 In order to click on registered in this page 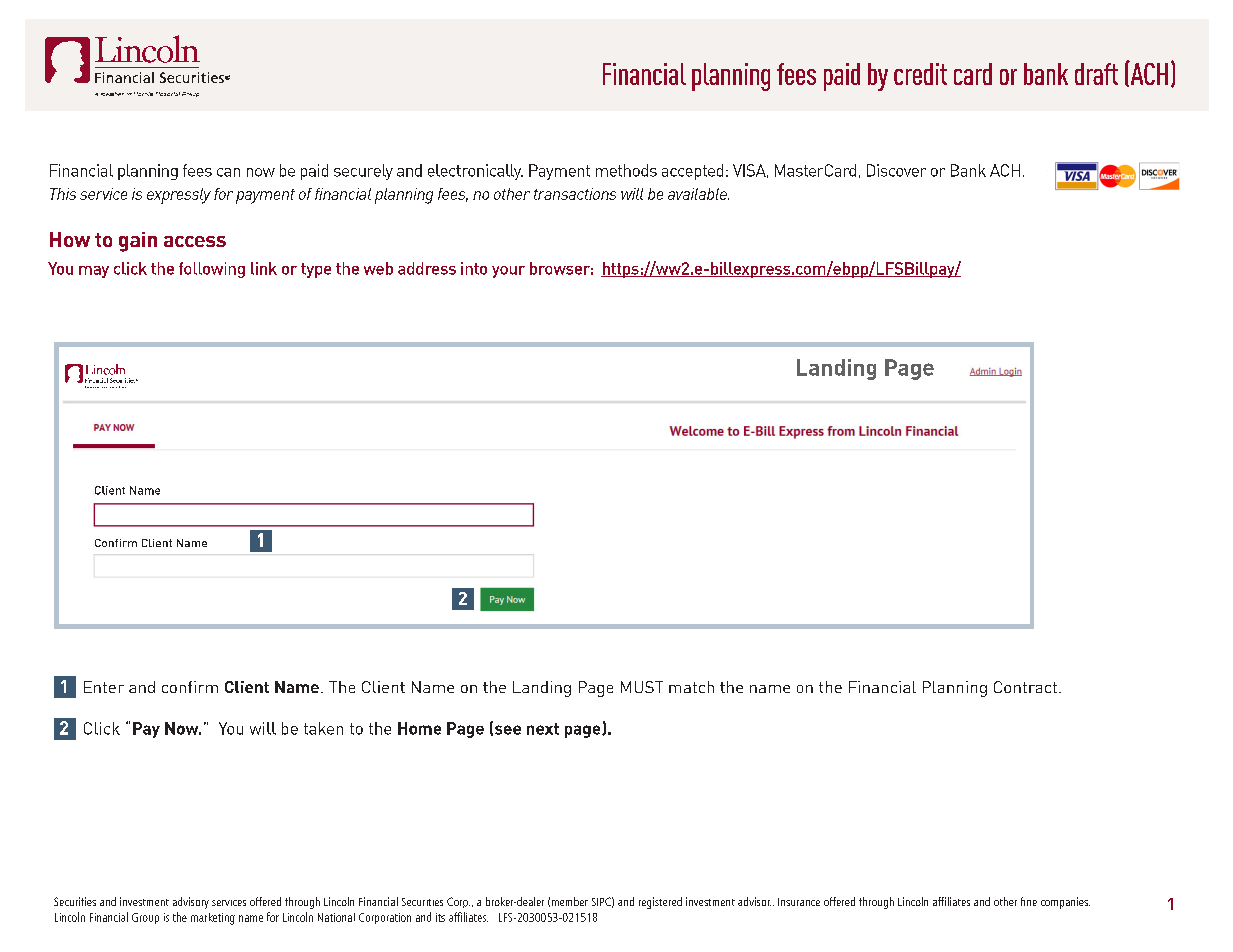, I will do `click(660, 903)`.
